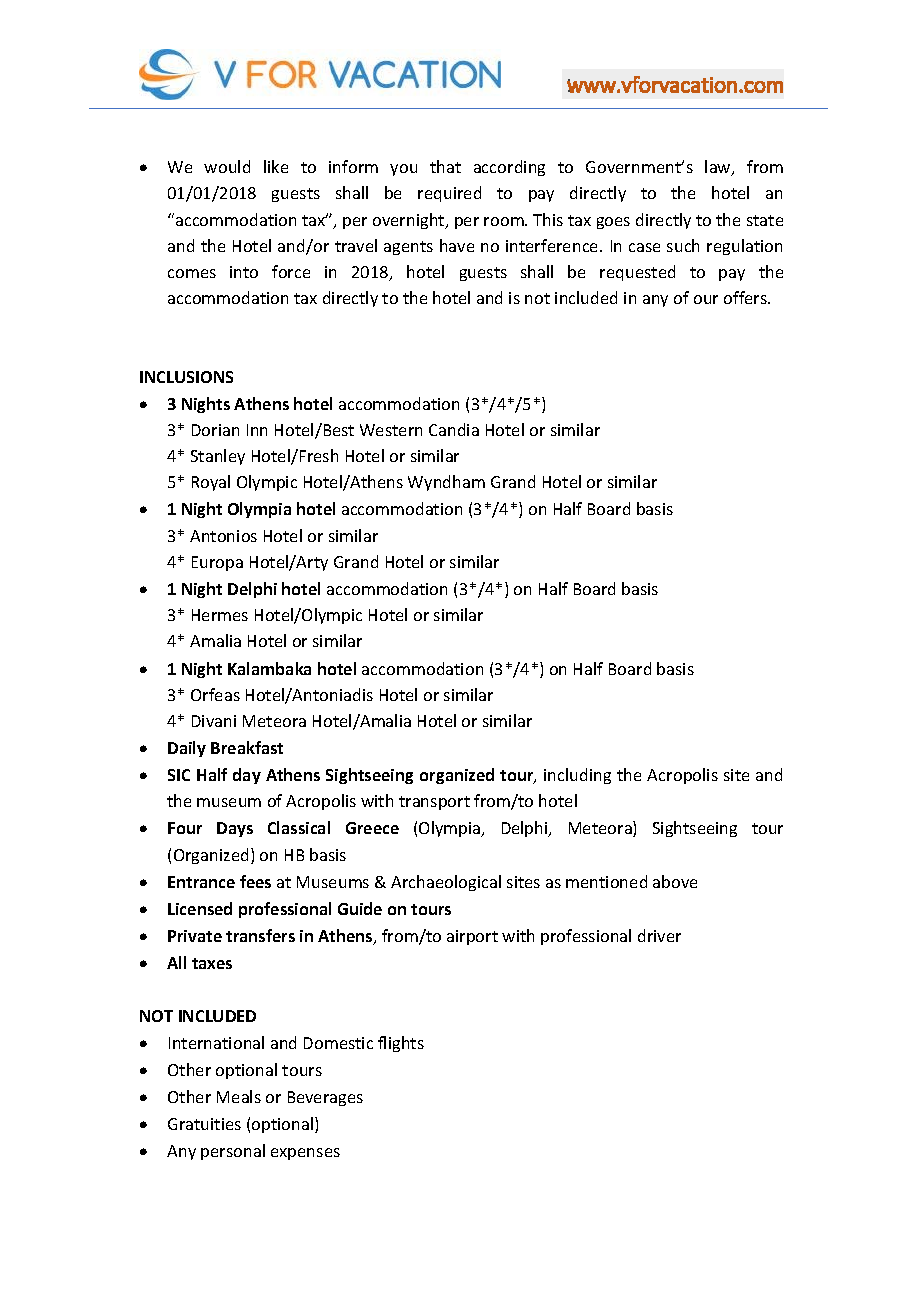 The image size is (924, 1308). Describe the element at coordinates (211, 483) in the screenshot. I see `Royal` at that location.
